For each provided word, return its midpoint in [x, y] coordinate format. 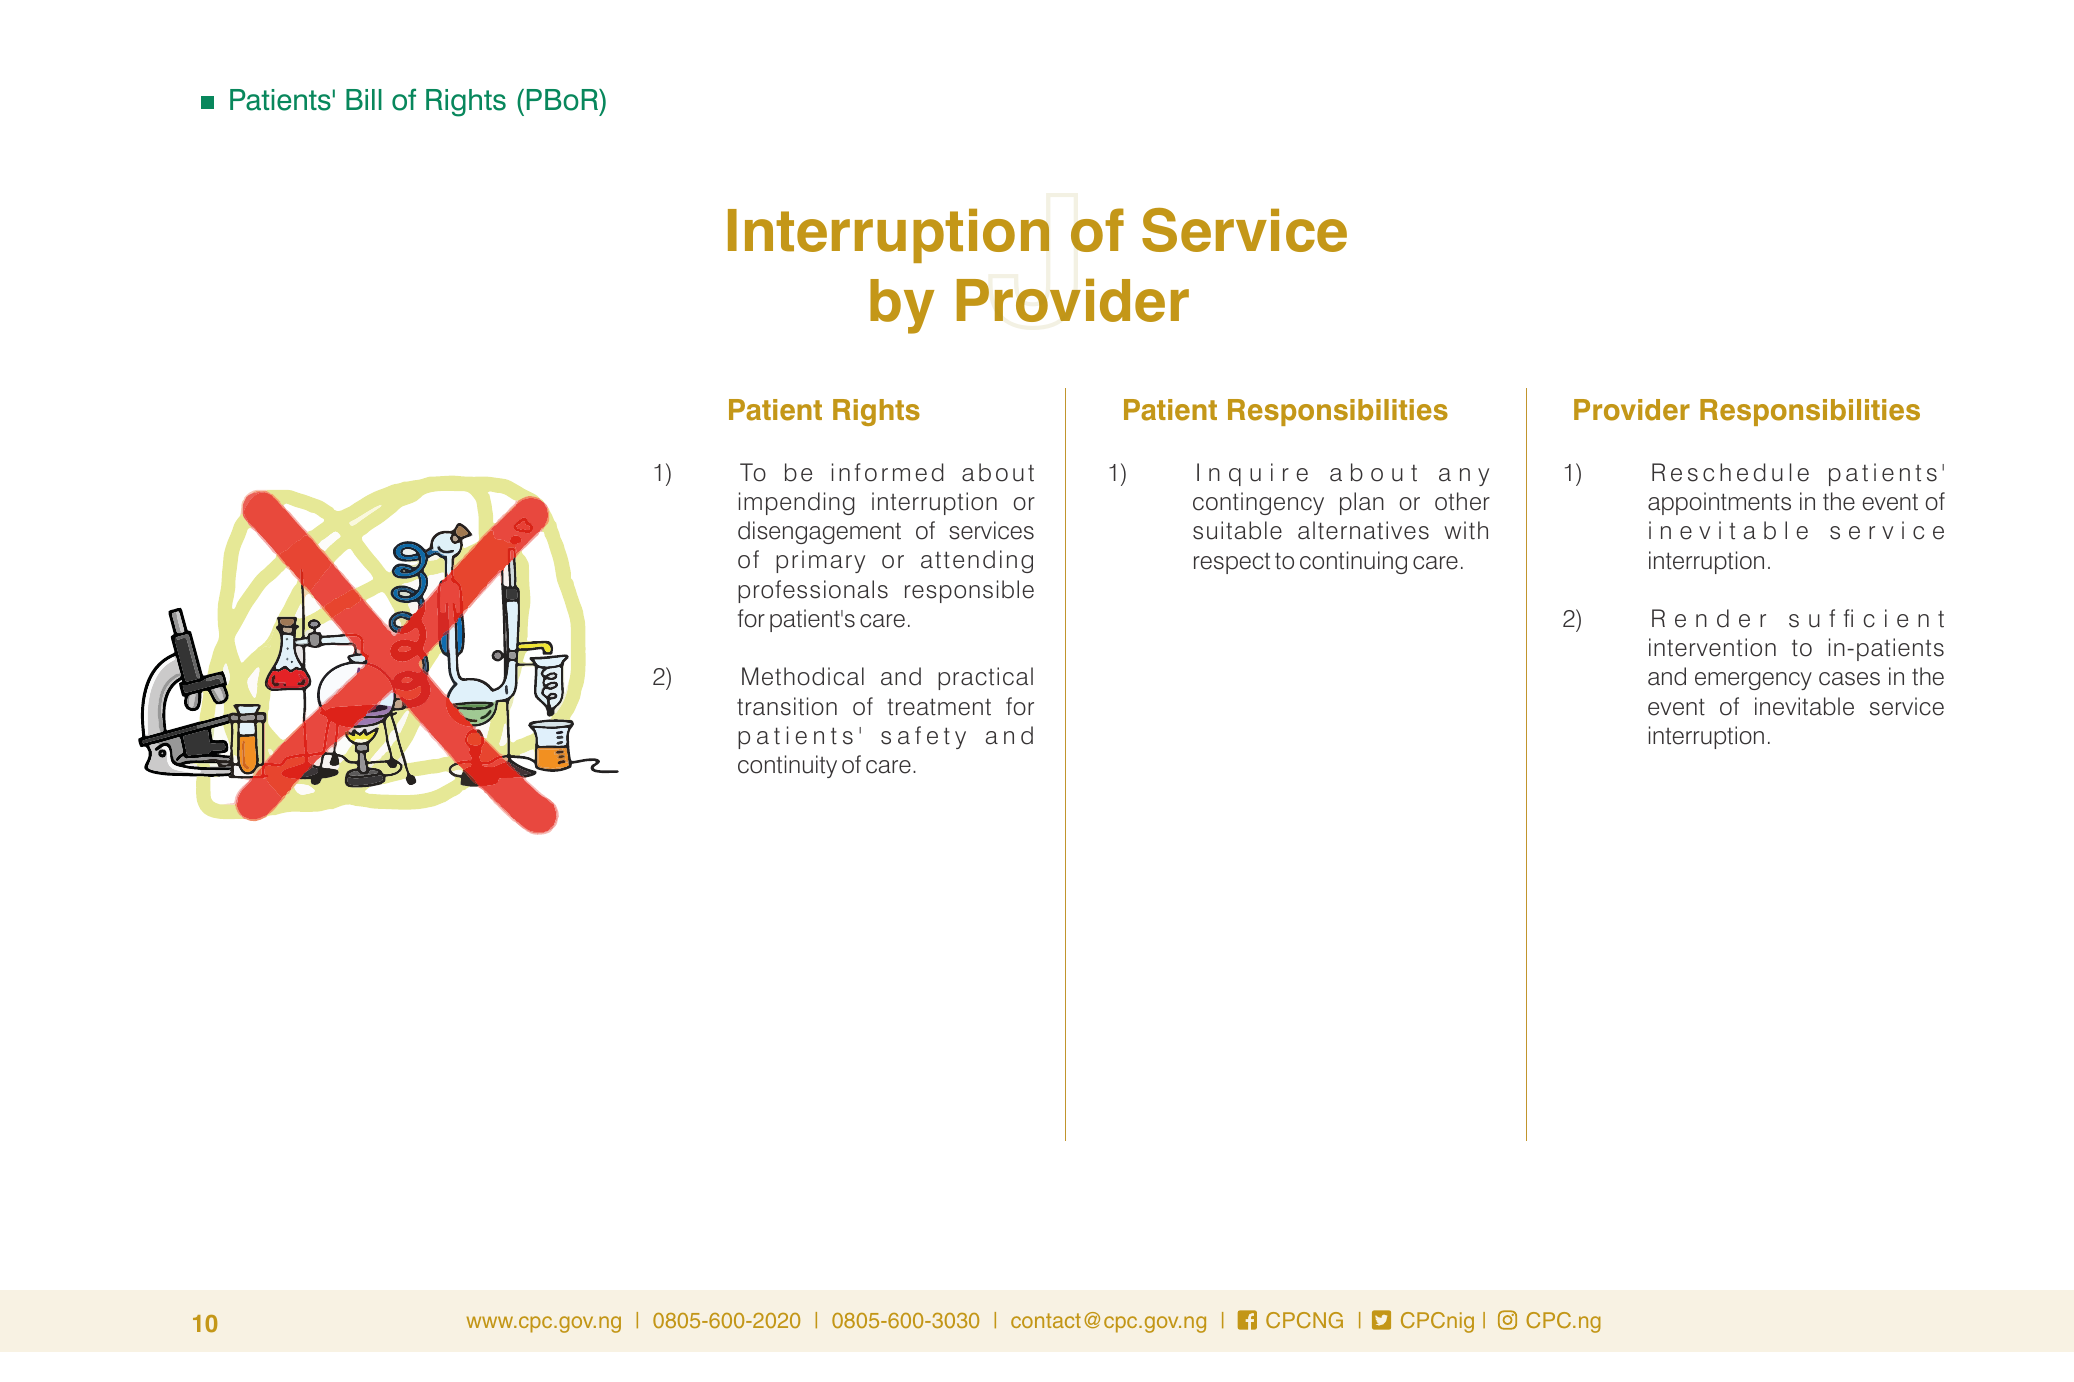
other [1462, 501]
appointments [1719, 503]
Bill [364, 99]
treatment [939, 707]
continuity [787, 766]
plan [1362, 503]
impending [797, 503]
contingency [1258, 503]
